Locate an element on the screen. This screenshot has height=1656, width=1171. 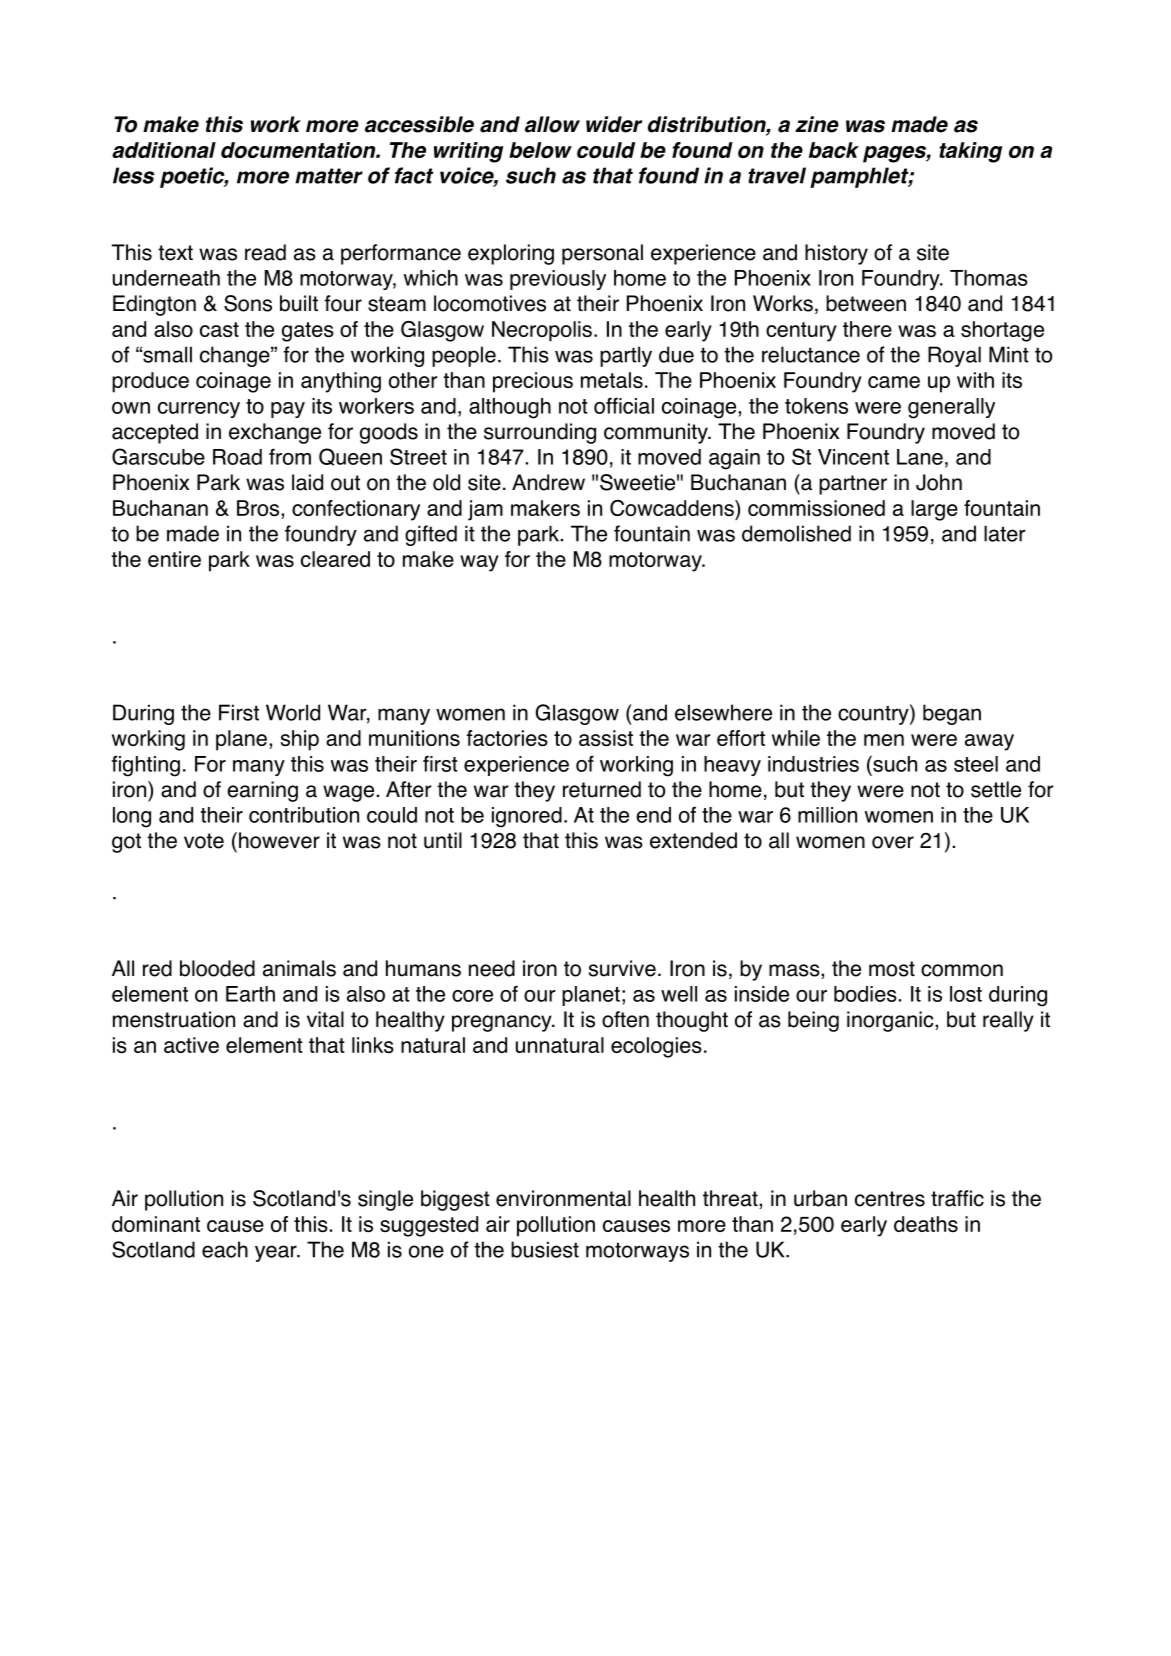
each is located at coordinates (225, 1249).
